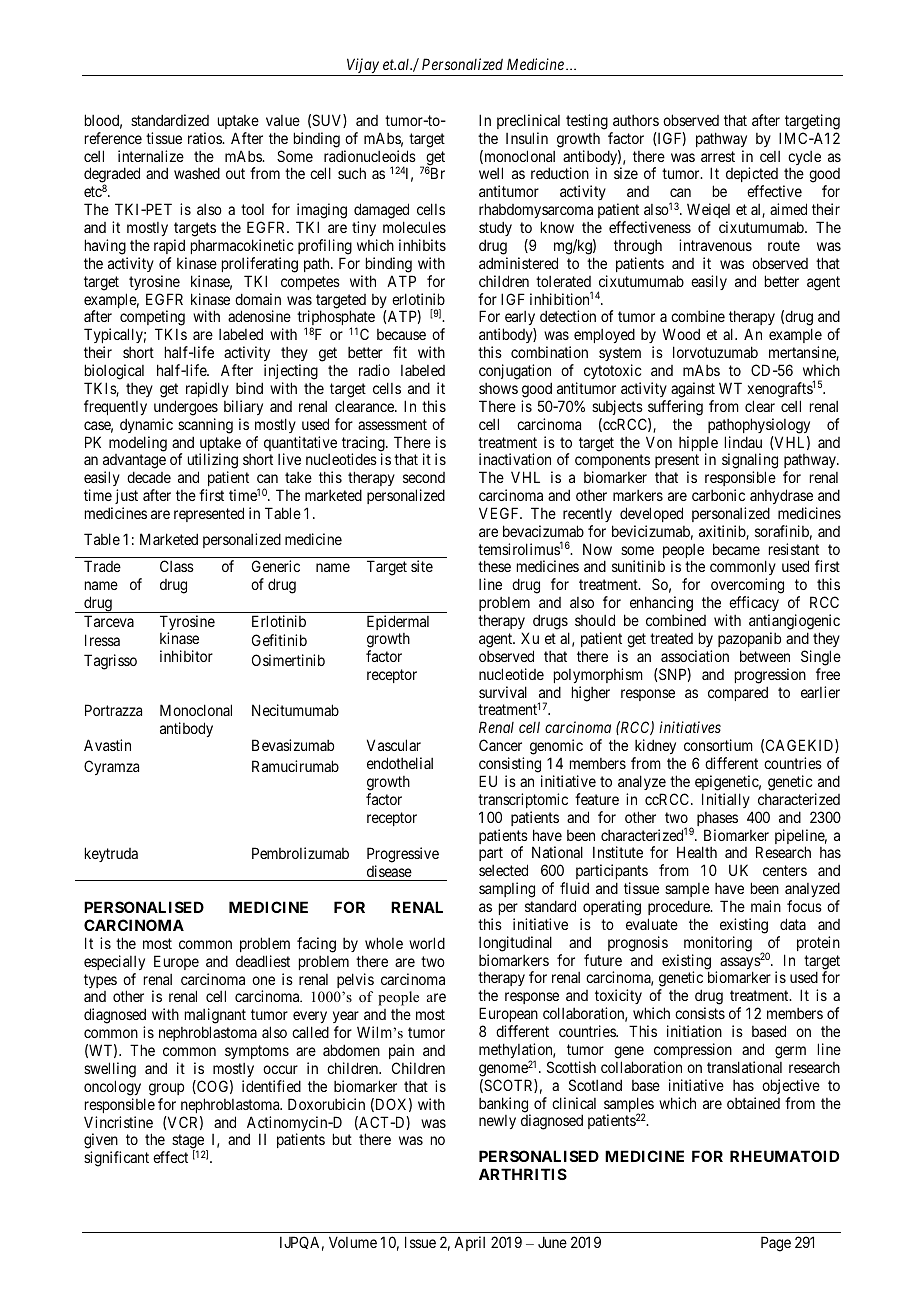 This screenshot has width=924, height=1308. Describe the element at coordinates (503, 692) in the screenshot. I see `survival` at that location.
